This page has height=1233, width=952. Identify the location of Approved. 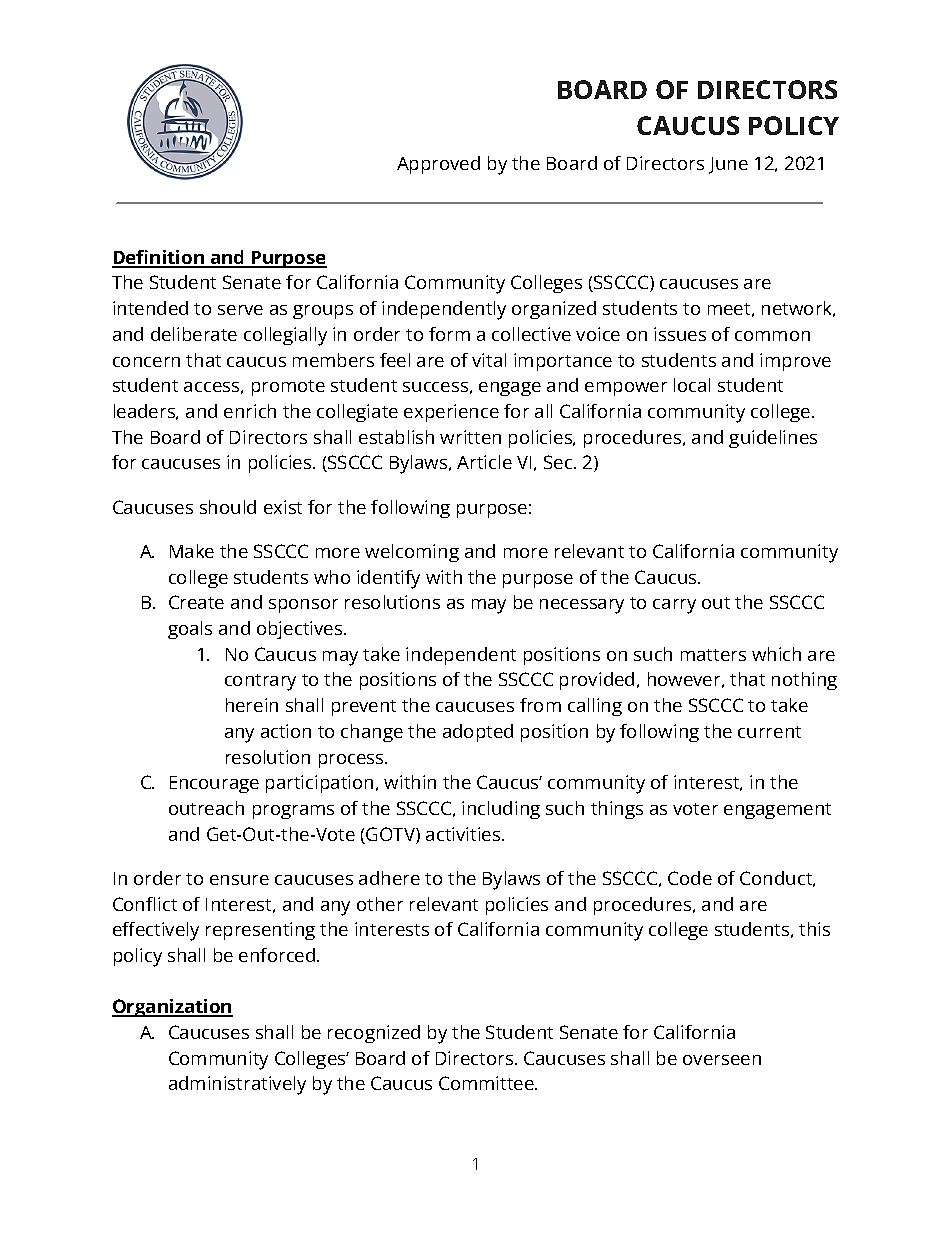
(438, 165).
